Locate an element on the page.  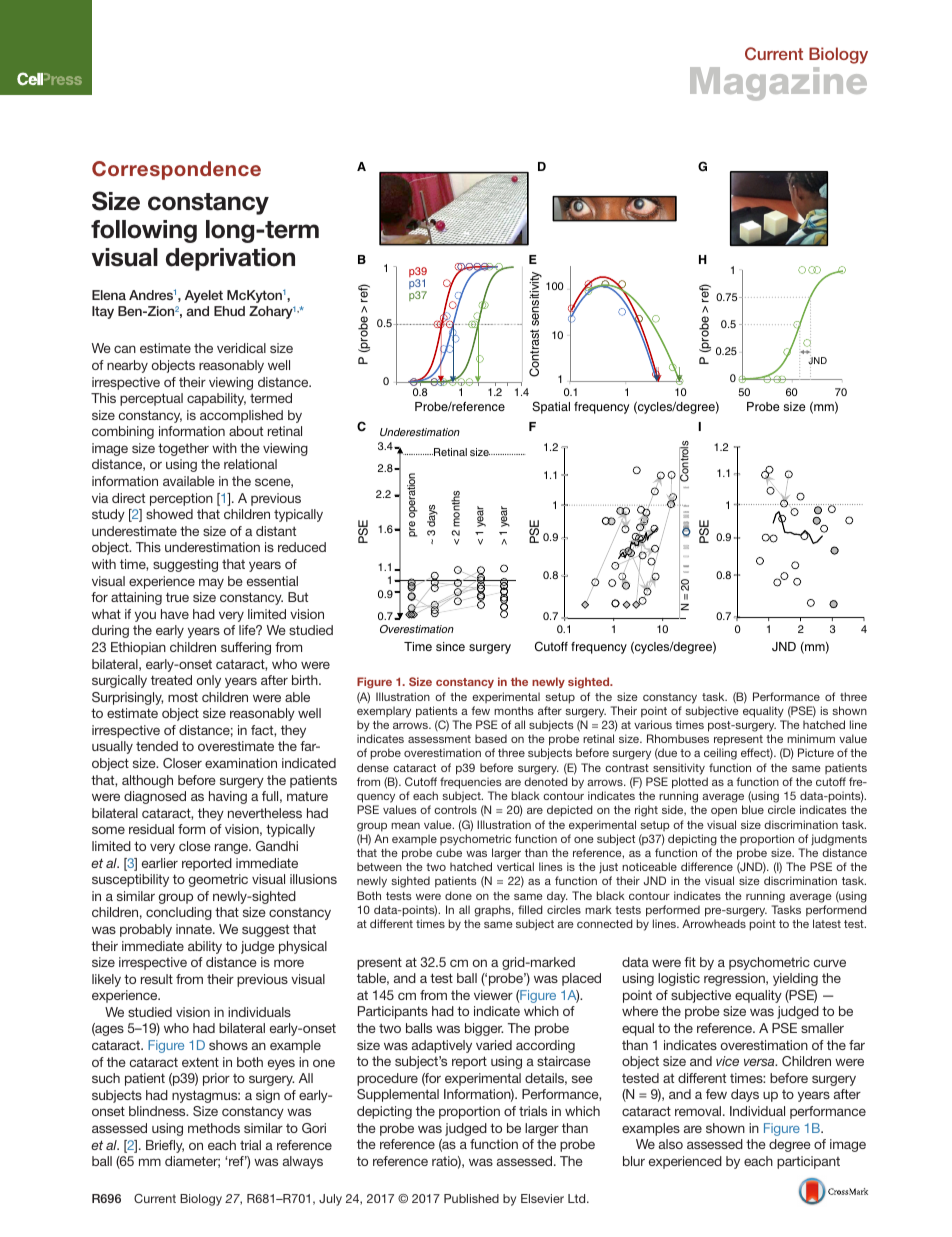
together is located at coordinates (183, 449).
